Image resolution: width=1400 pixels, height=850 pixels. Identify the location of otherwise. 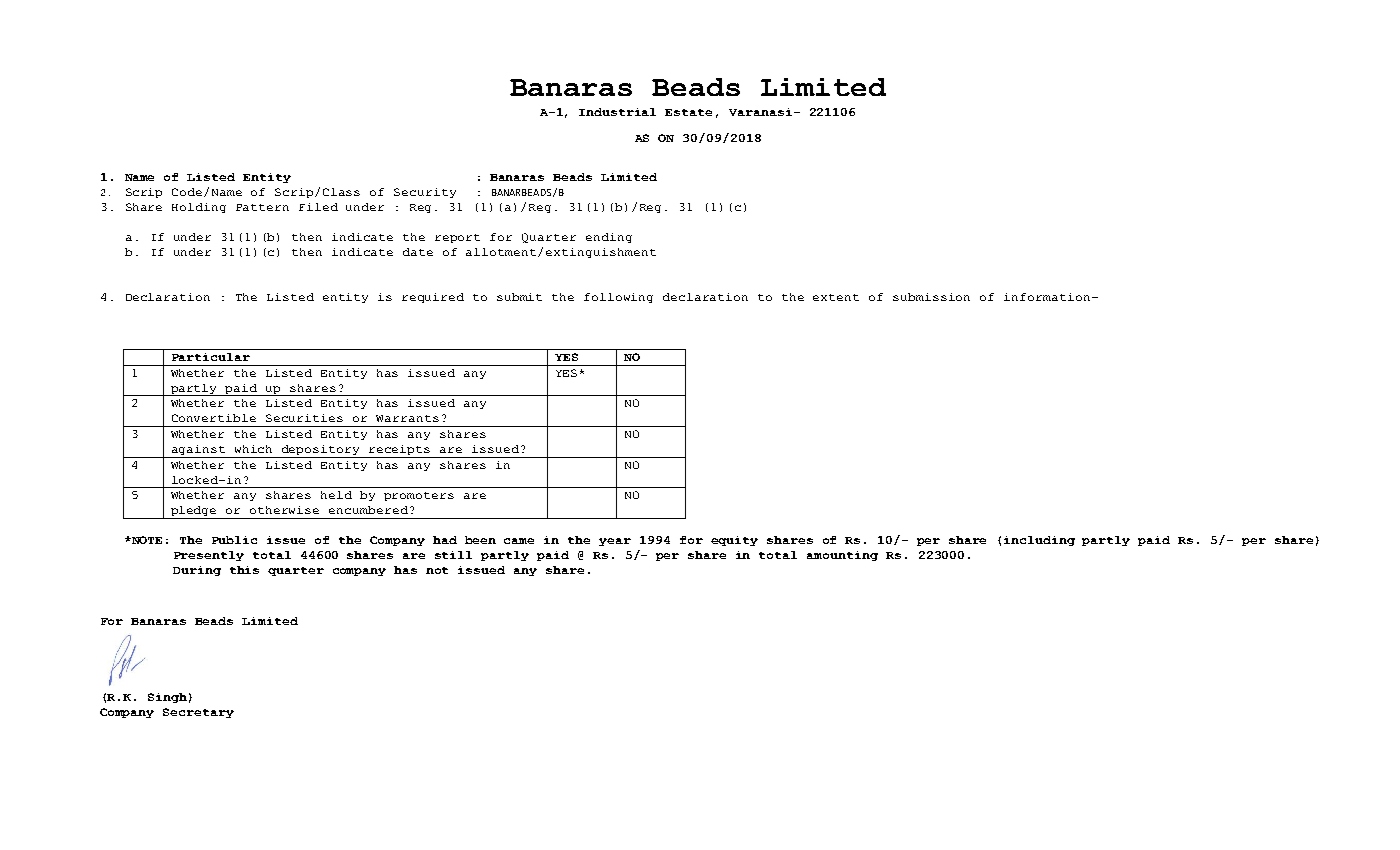
(284, 510).
